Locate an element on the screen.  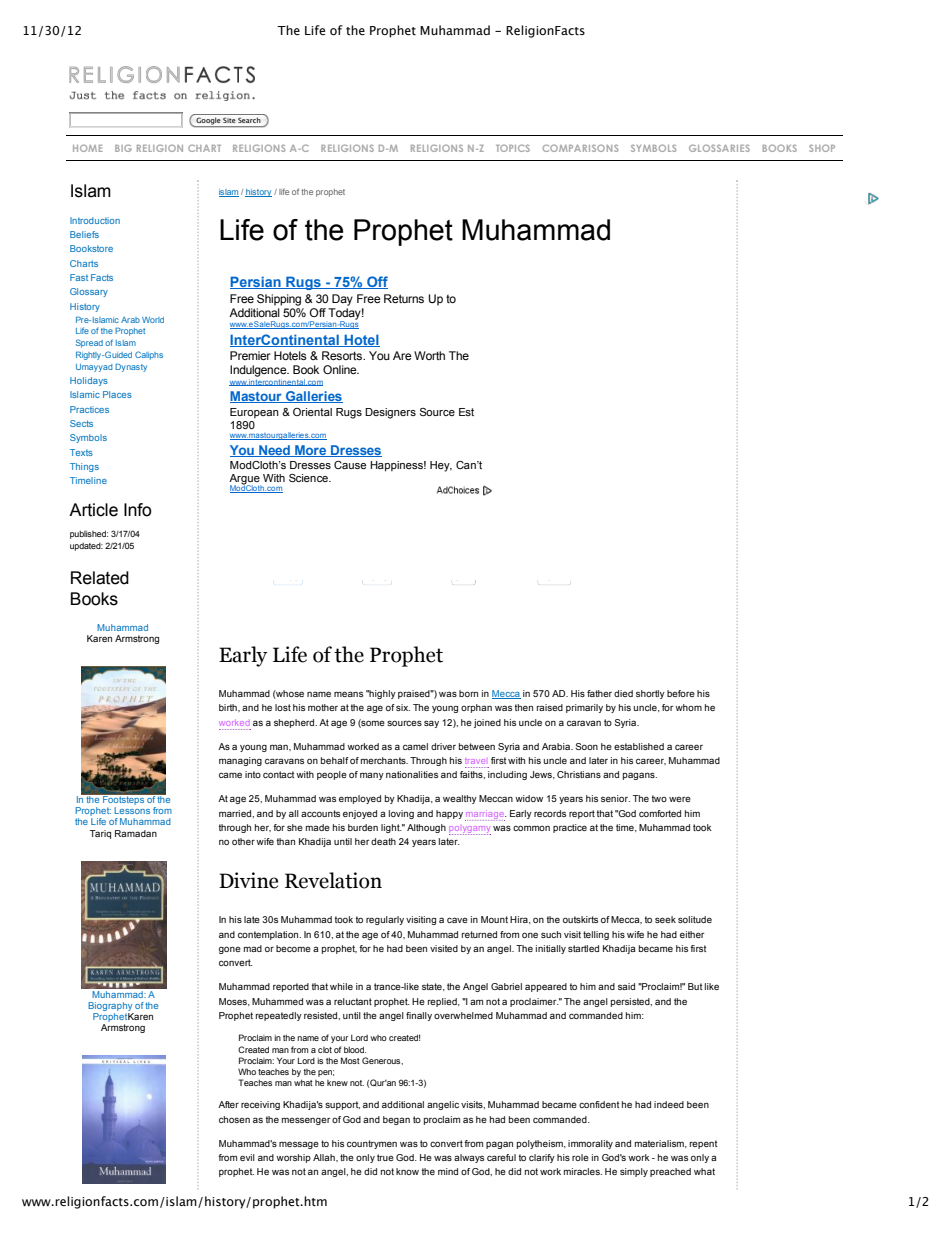
GLOSSARIES is located at coordinates (719, 148).
